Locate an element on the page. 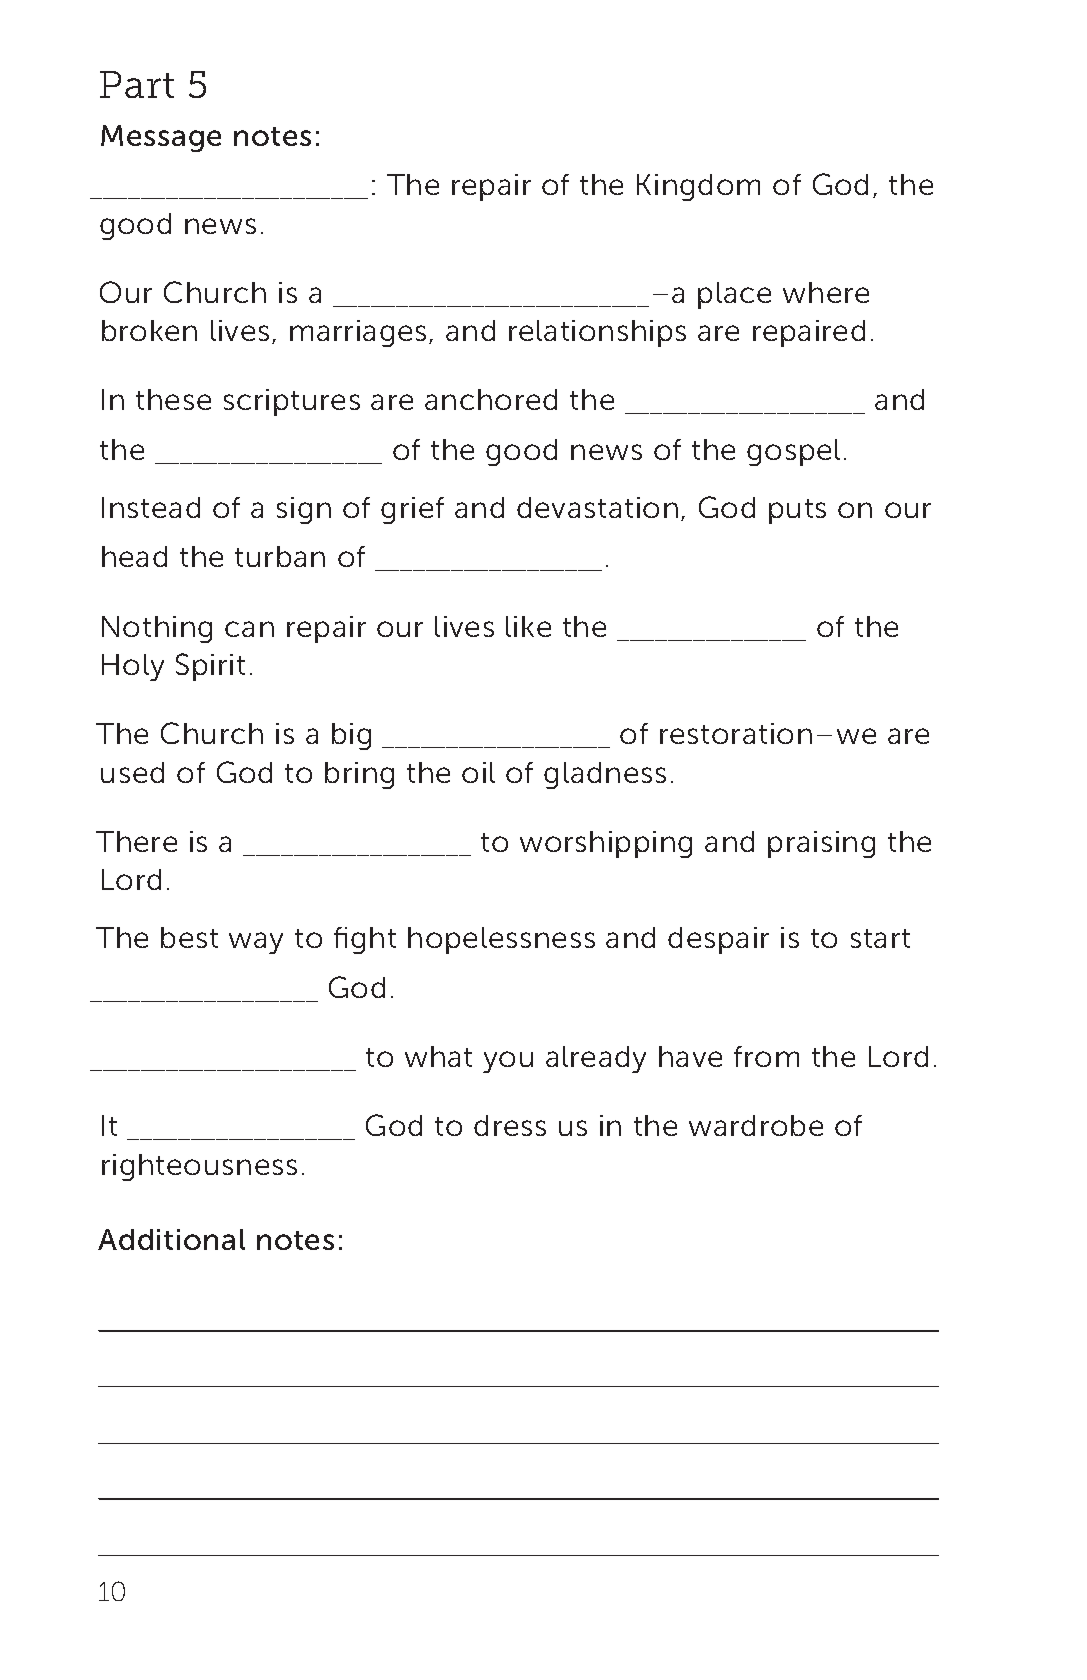 The height and width of the document is (1680, 1087). like is located at coordinates (528, 626).
